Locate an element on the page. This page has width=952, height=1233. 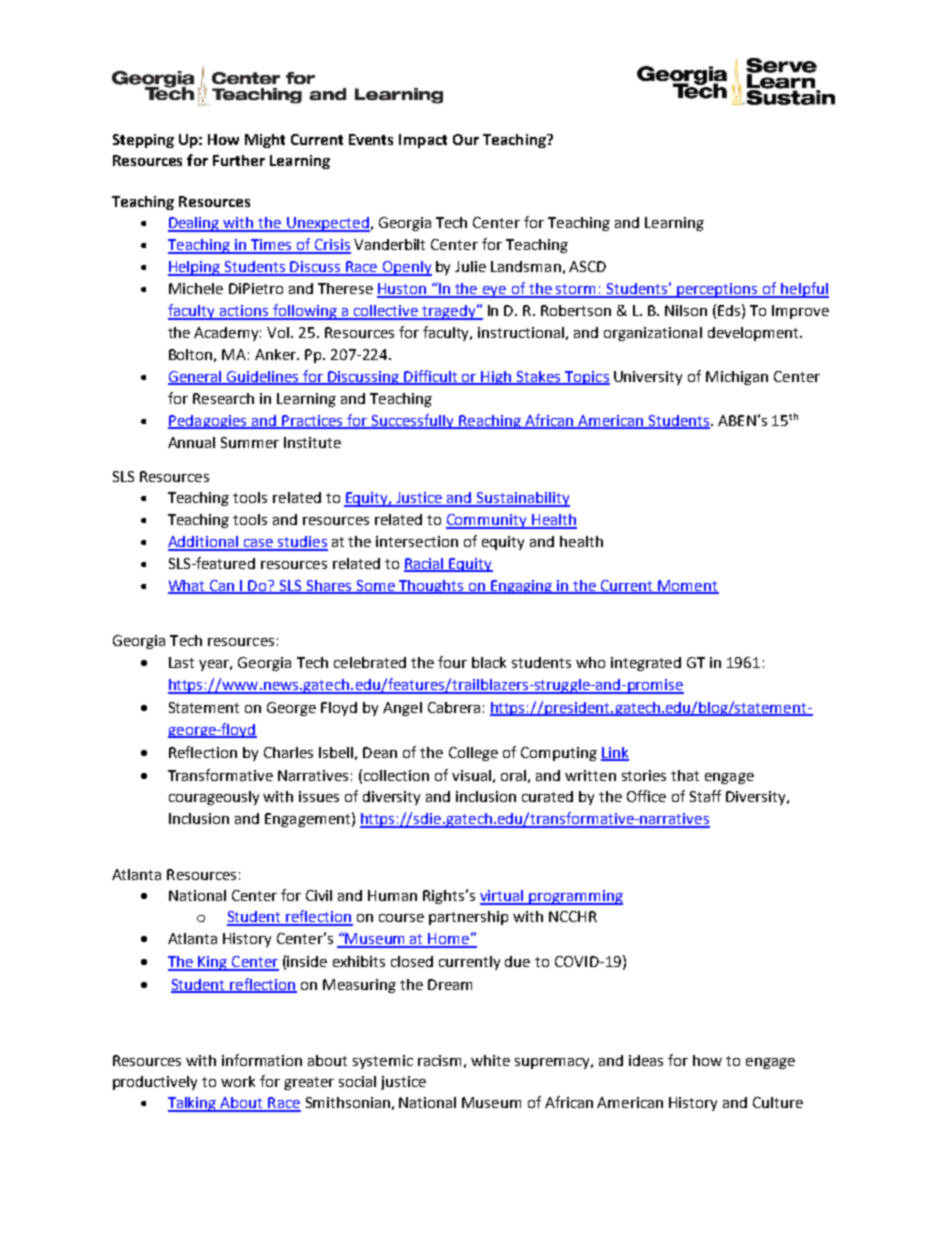
Further is located at coordinates (239, 160).
